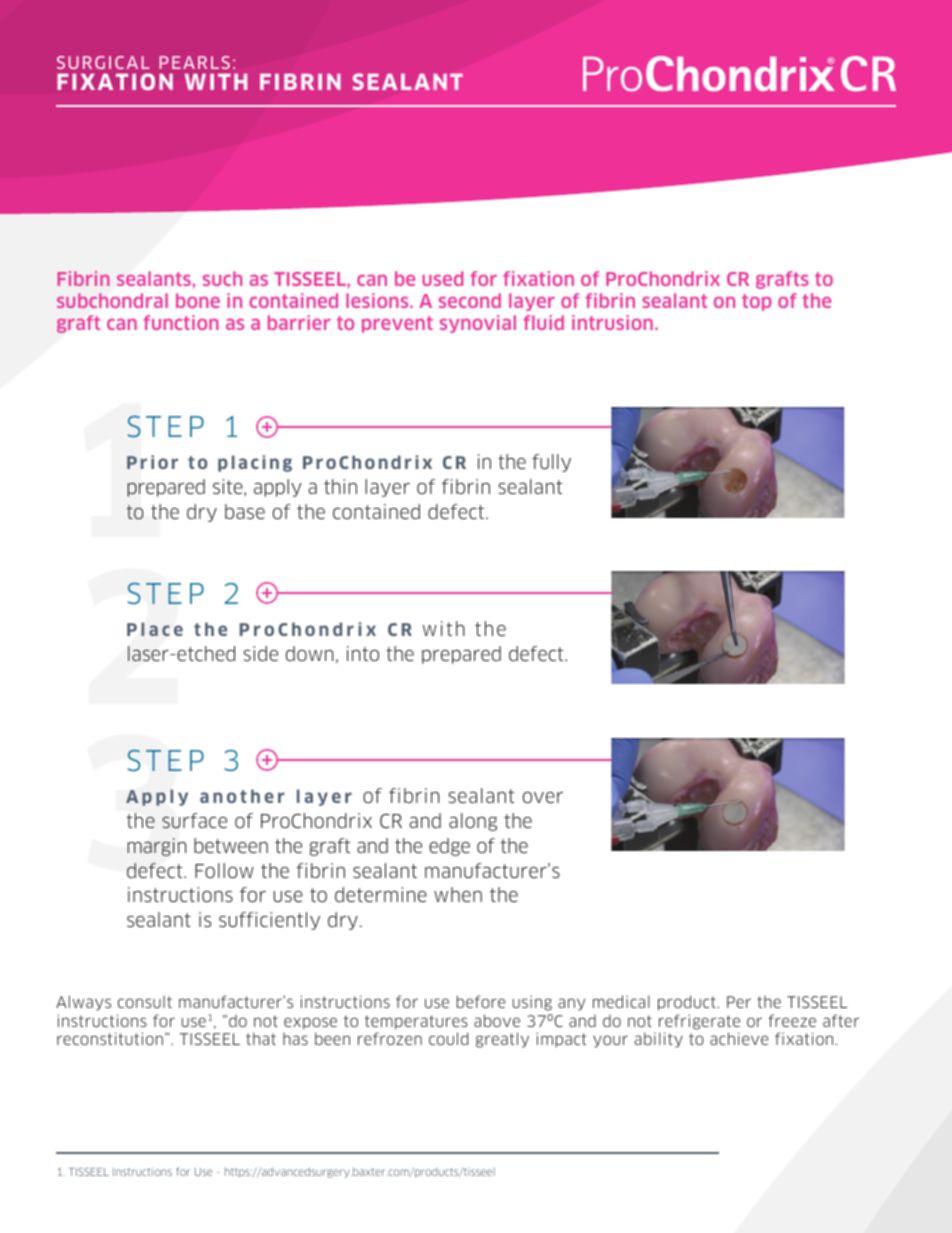 This screenshot has height=1233, width=952. Describe the element at coordinates (195, 62) in the screenshot. I see `PEARLS` at that location.
